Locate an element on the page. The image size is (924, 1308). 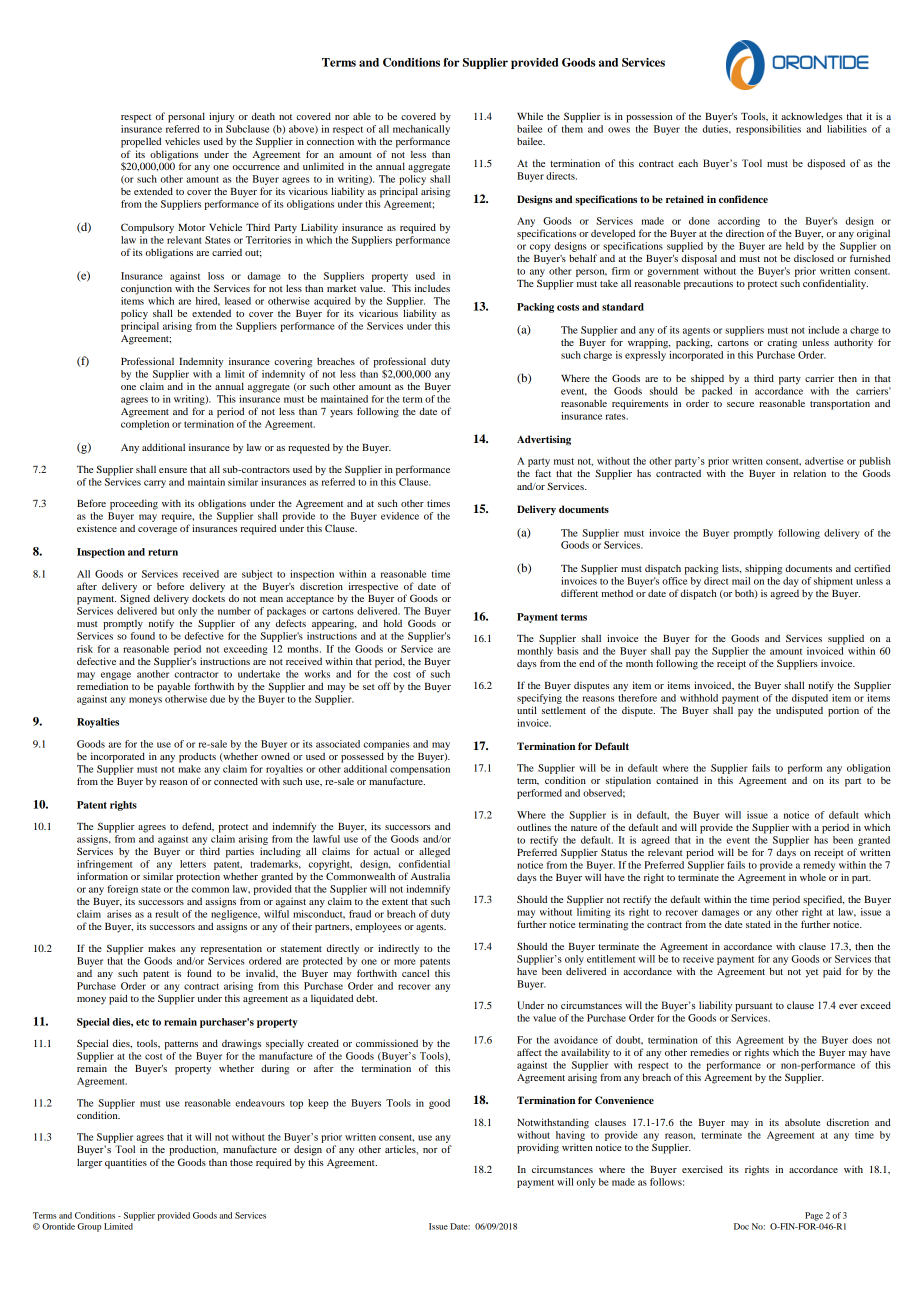
portion is located at coordinates (843, 711).
